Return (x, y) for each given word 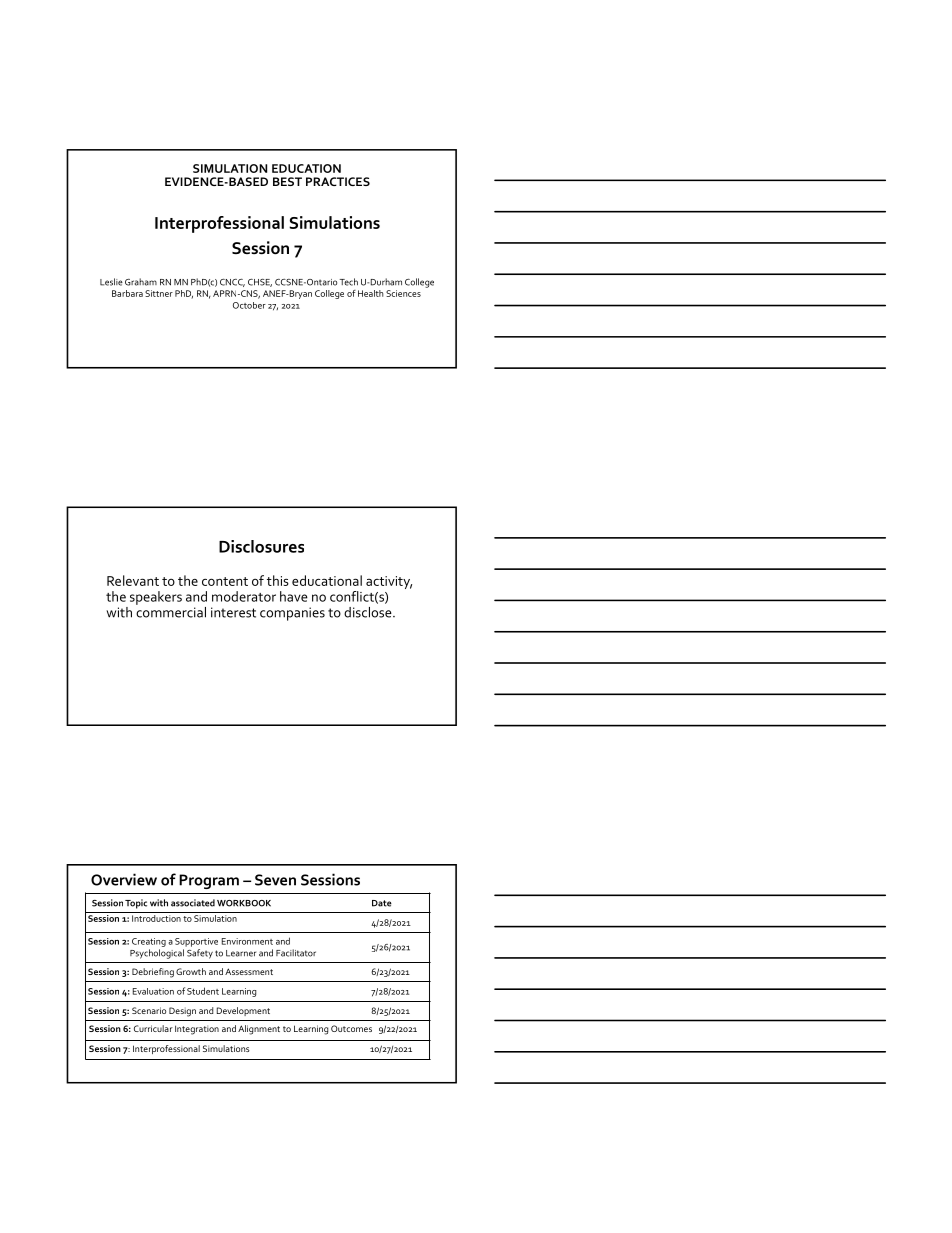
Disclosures (261, 546)
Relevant (133, 580)
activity (389, 582)
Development (243, 1011)
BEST (287, 181)
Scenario (149, 1010)
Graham (141, 282)
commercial (171, 612)
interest (233, 612)
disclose (369, 612)
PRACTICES (338, 181)
